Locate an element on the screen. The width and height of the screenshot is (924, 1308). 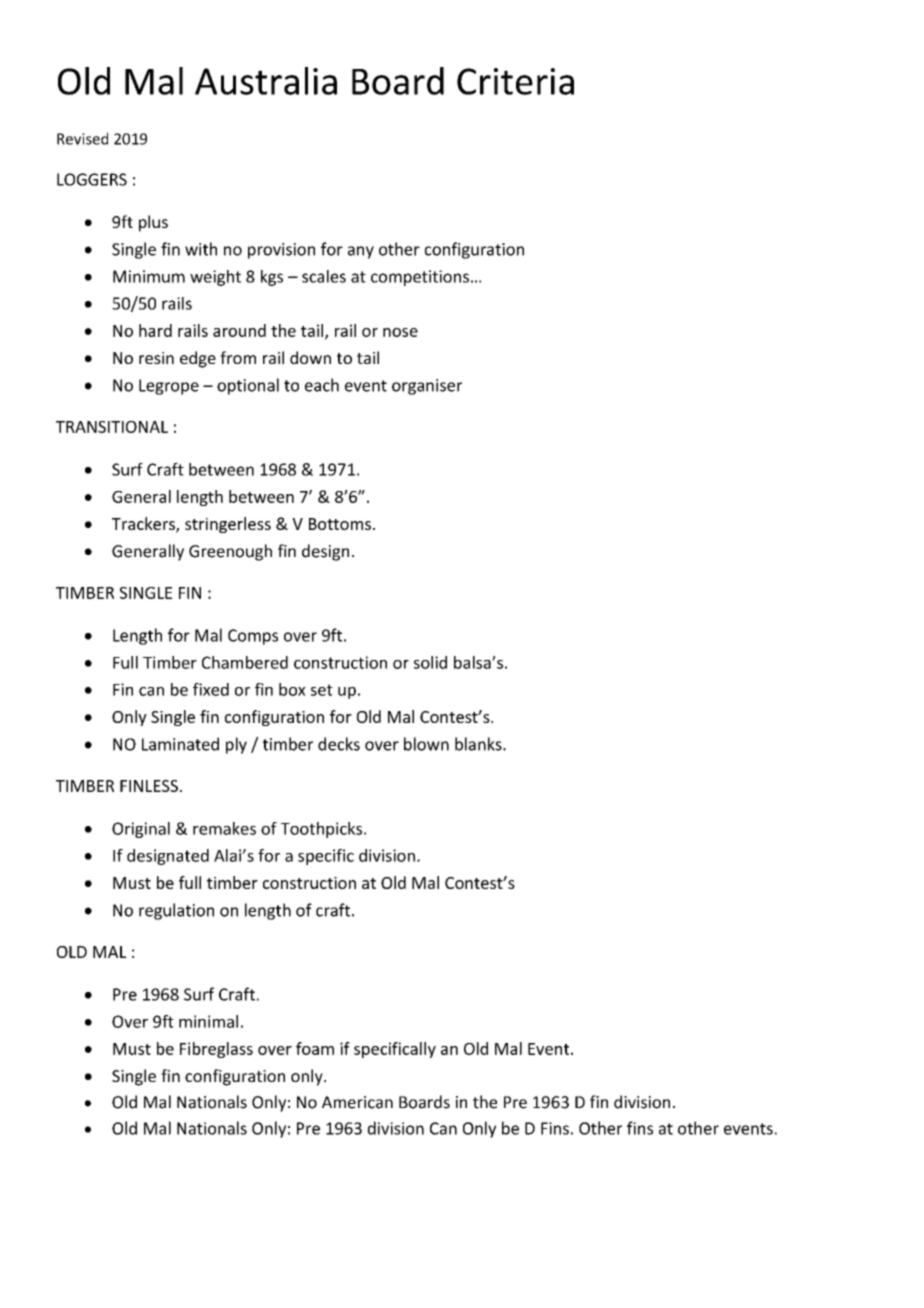
Revised is located at coordinates (82, 138).
